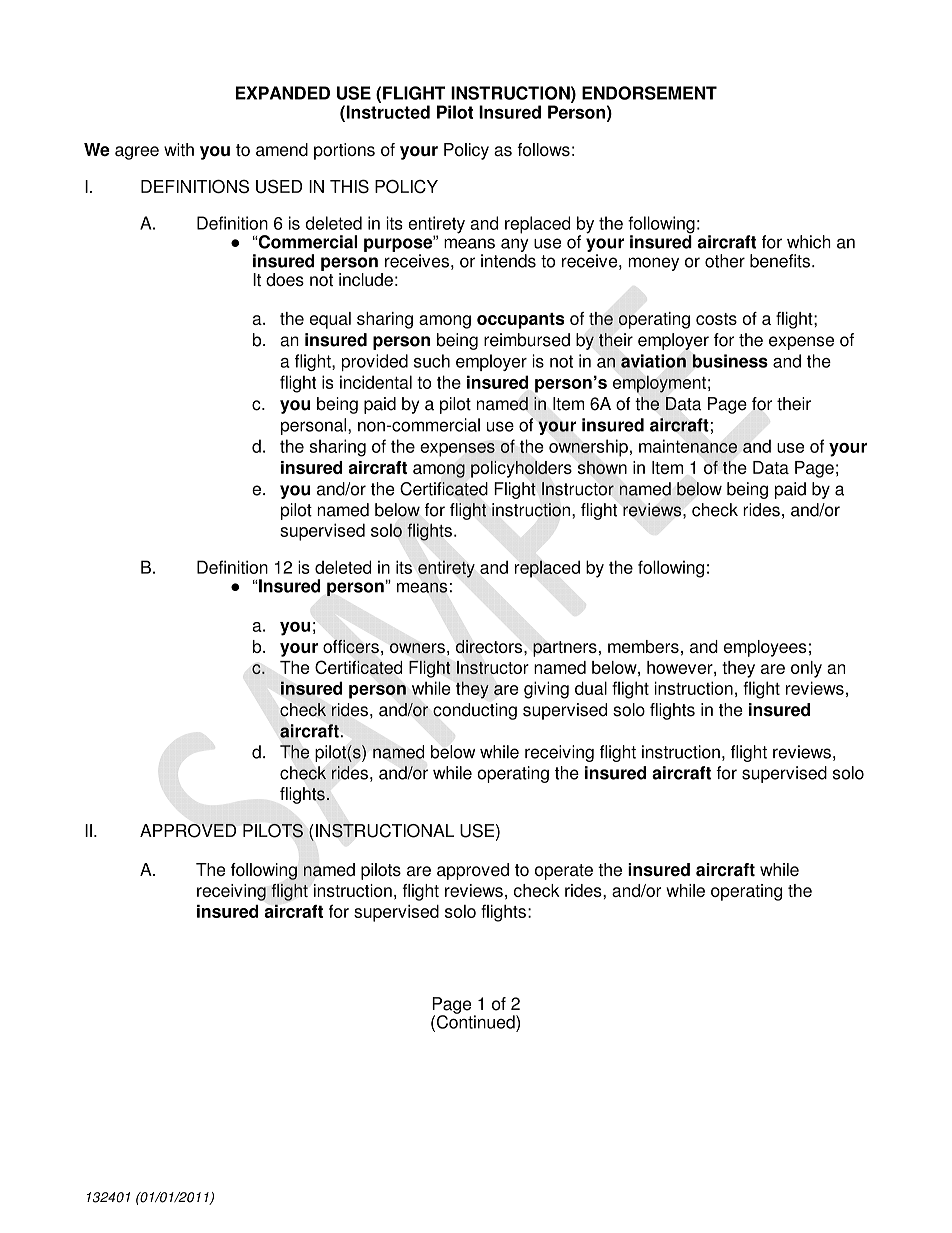 The height and width of the screenshot is (1233, 952). I want to click on such, so click(432, 361).
